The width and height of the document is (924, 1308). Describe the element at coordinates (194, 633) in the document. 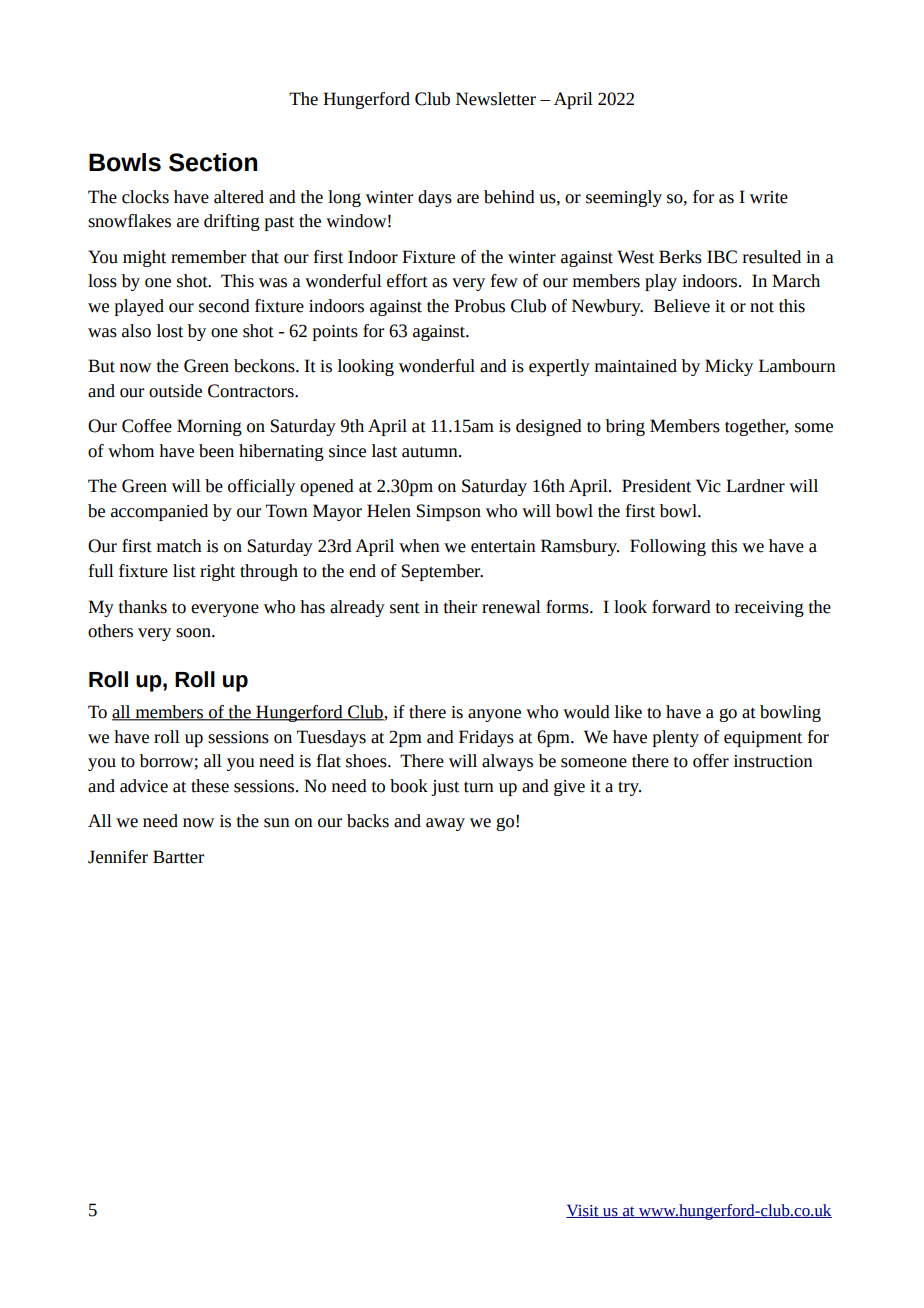

I see `soon` at that location.
